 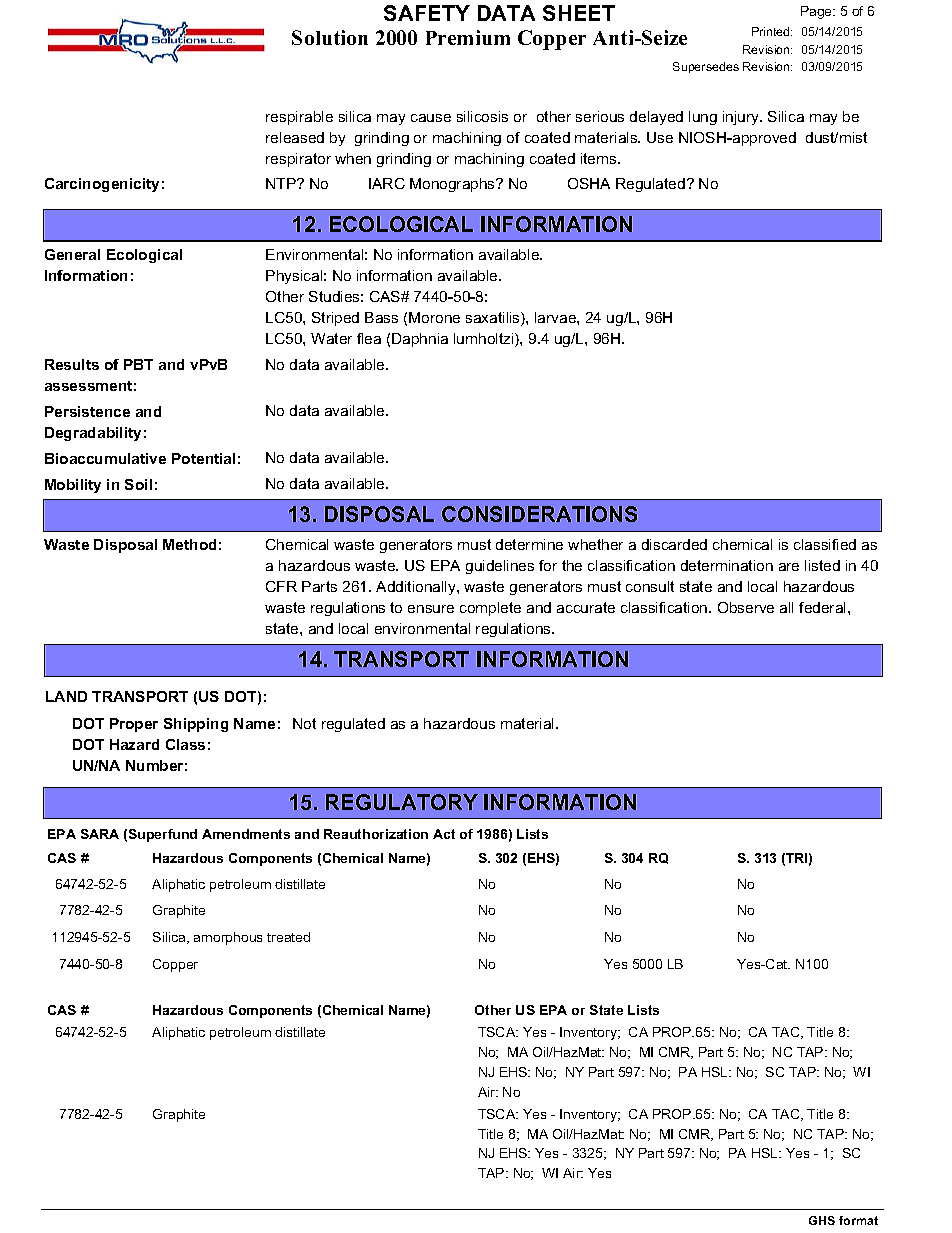 What do you see at coordinates (468, 37) in the screenshot?
I see `Premium` at bounding box center [468, 37].
